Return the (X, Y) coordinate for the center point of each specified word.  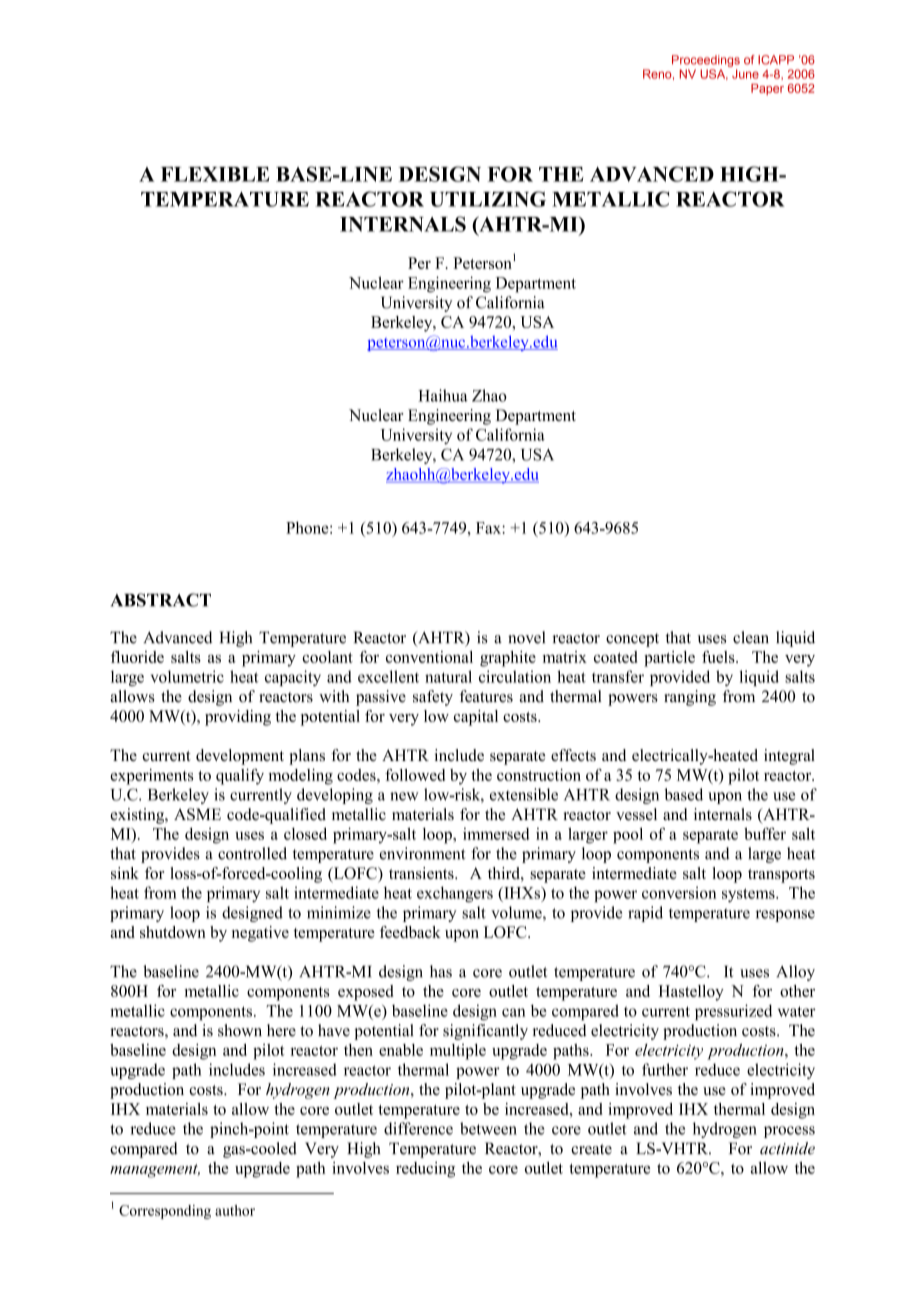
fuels (719, 657)
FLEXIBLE (215, 174)
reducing (425, 1170)
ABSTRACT (161, 600)
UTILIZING (488, 199)
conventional (429, 657)
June (745, 74)
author (235, 1210)
